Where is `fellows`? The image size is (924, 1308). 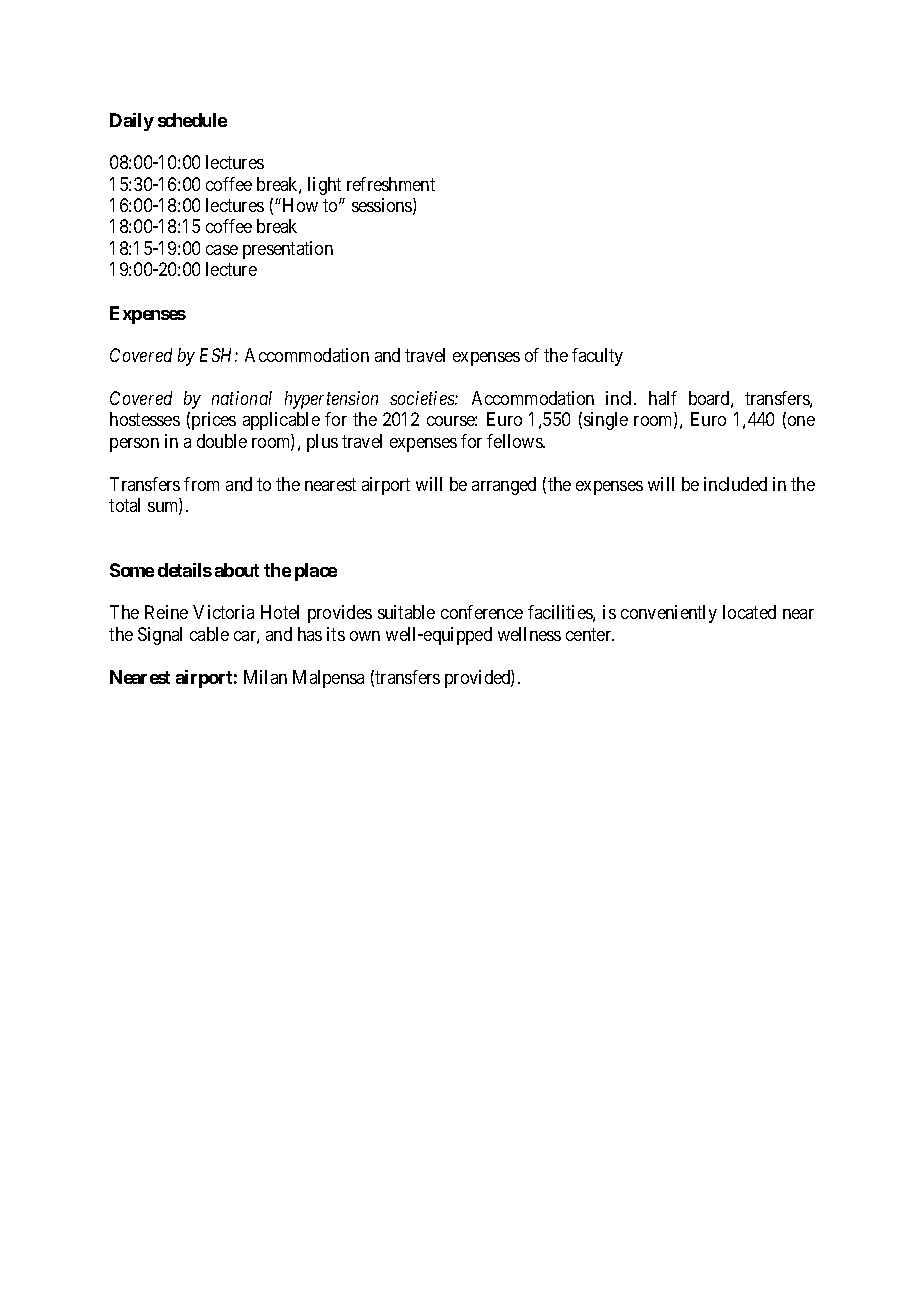 fellows is located at coordinates (515, 441).
